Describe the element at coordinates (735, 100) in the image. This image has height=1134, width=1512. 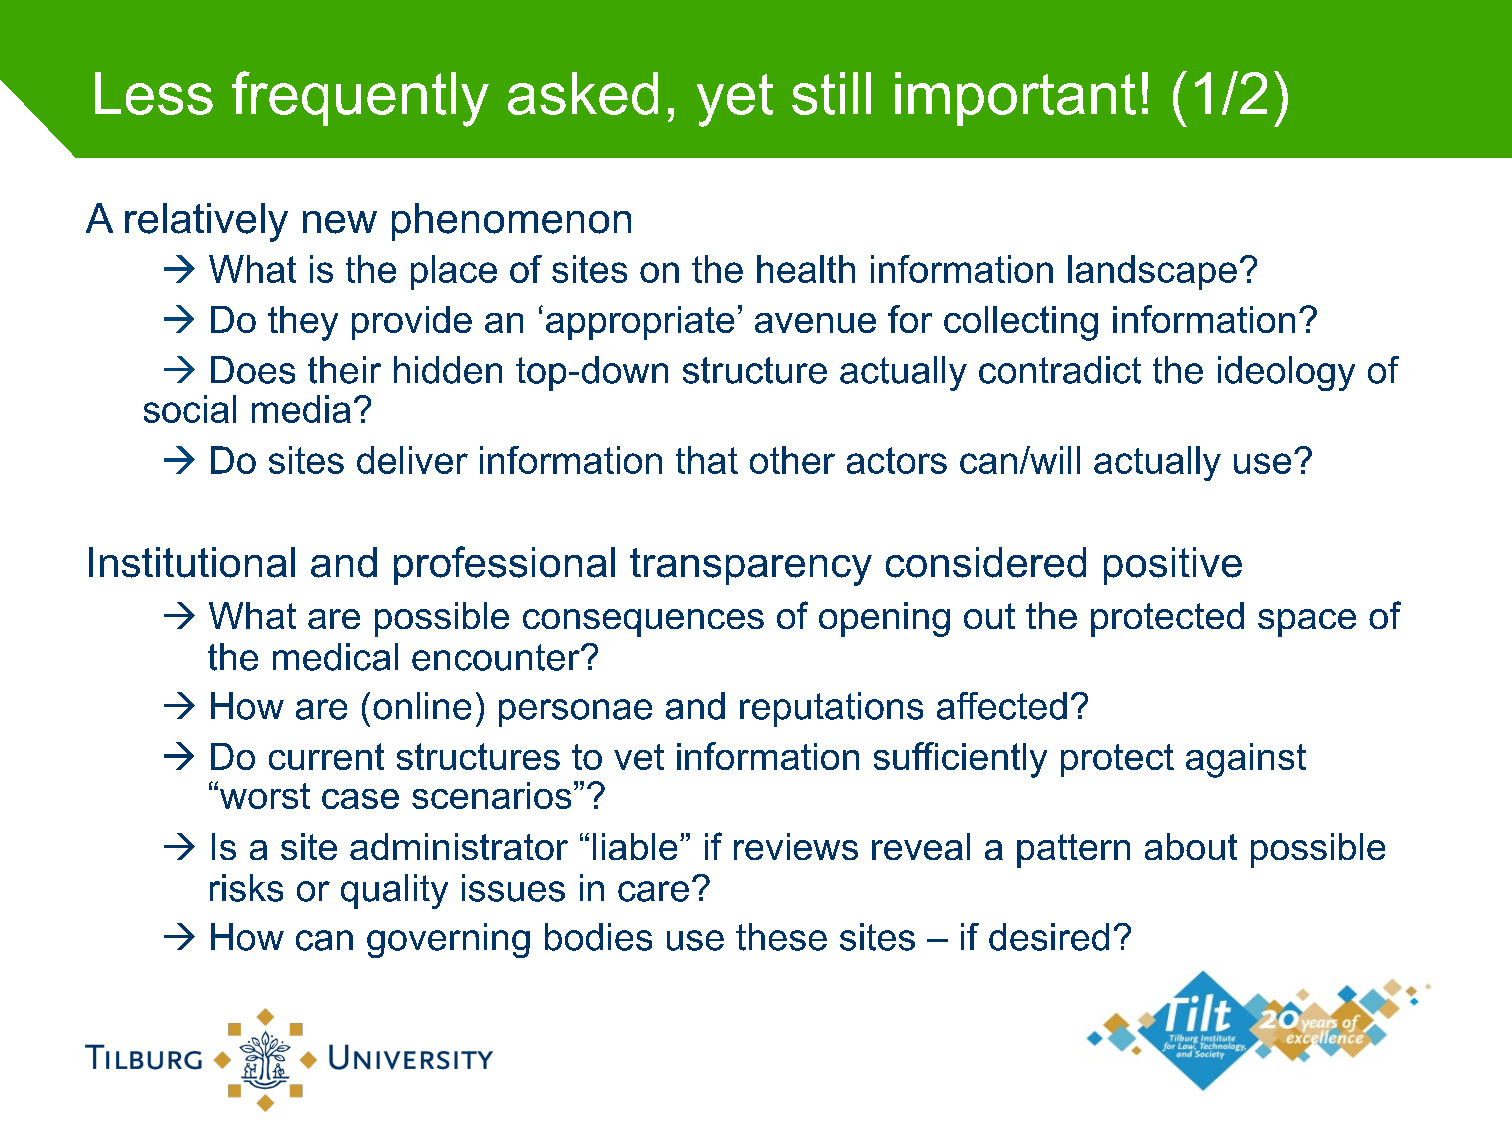
I see `yet` at that location.
